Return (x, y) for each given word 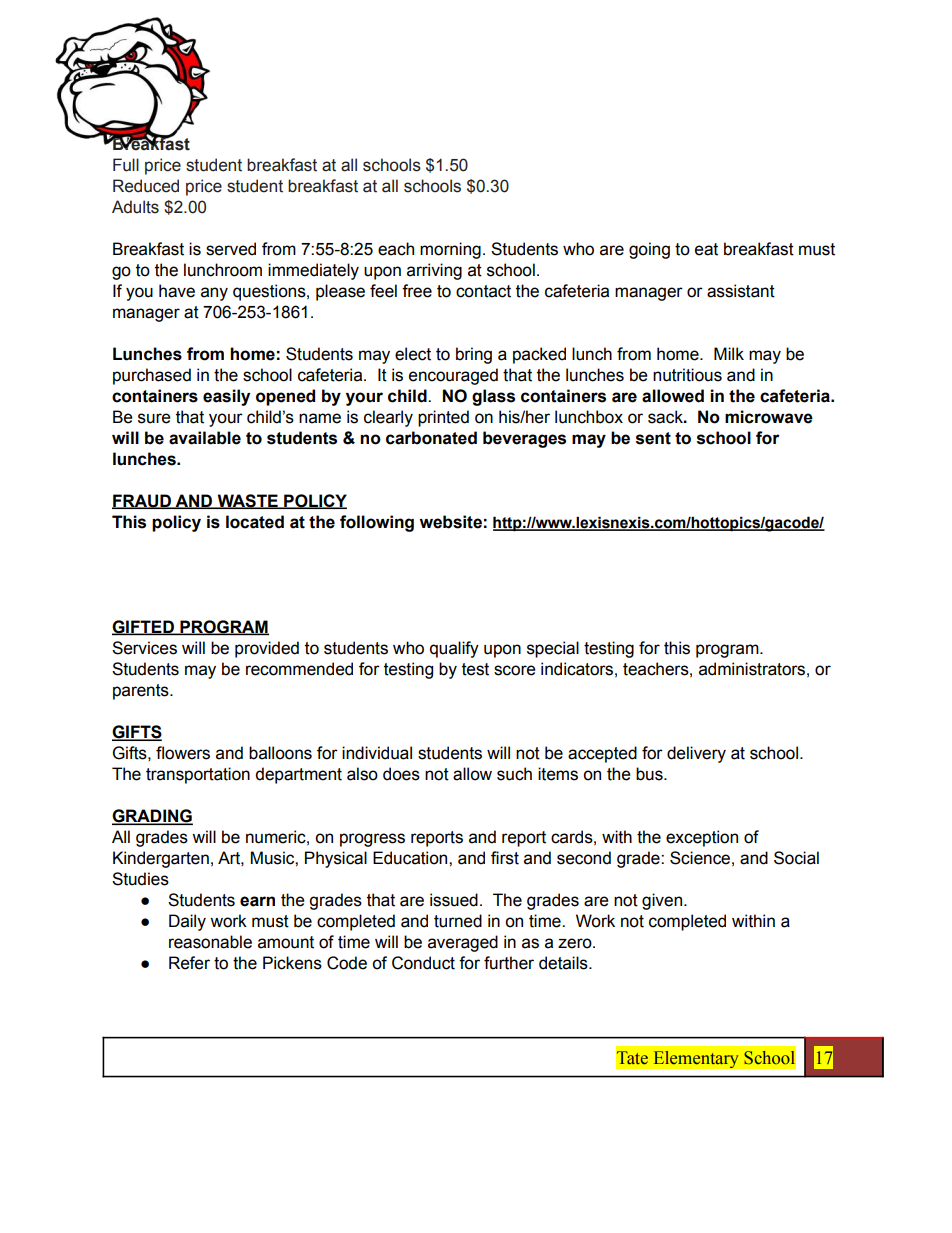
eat (706, 249)
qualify (454, 649)
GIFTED (144, 627)
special (553, 649)
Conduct (423, 963)
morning (450, 250)
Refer (189, 963)
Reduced (146, 186)
